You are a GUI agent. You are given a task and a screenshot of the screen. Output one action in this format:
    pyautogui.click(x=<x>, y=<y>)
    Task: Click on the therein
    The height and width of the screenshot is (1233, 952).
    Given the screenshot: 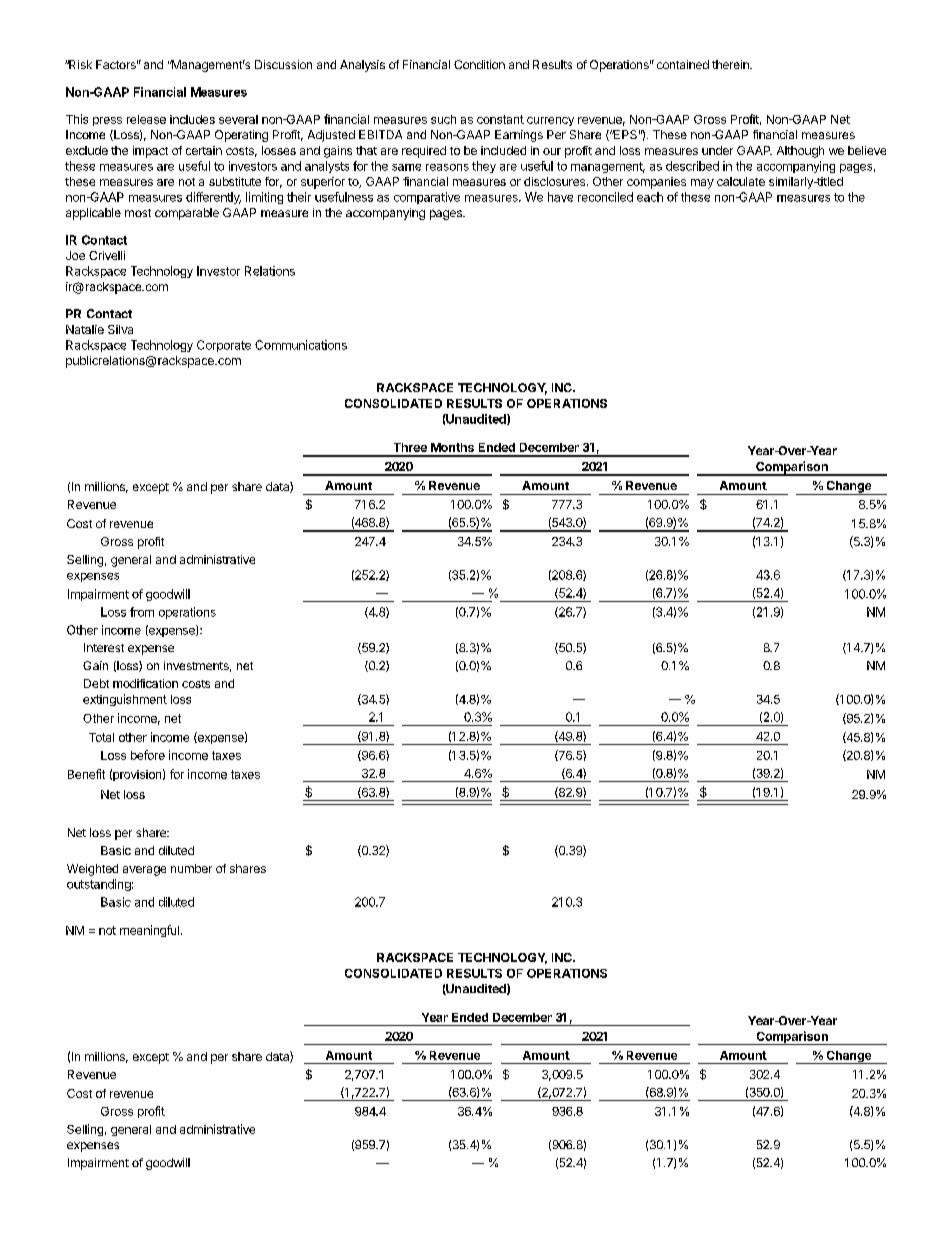 What is the action you would take?
    pyautogui.click(x=731, y=64)
